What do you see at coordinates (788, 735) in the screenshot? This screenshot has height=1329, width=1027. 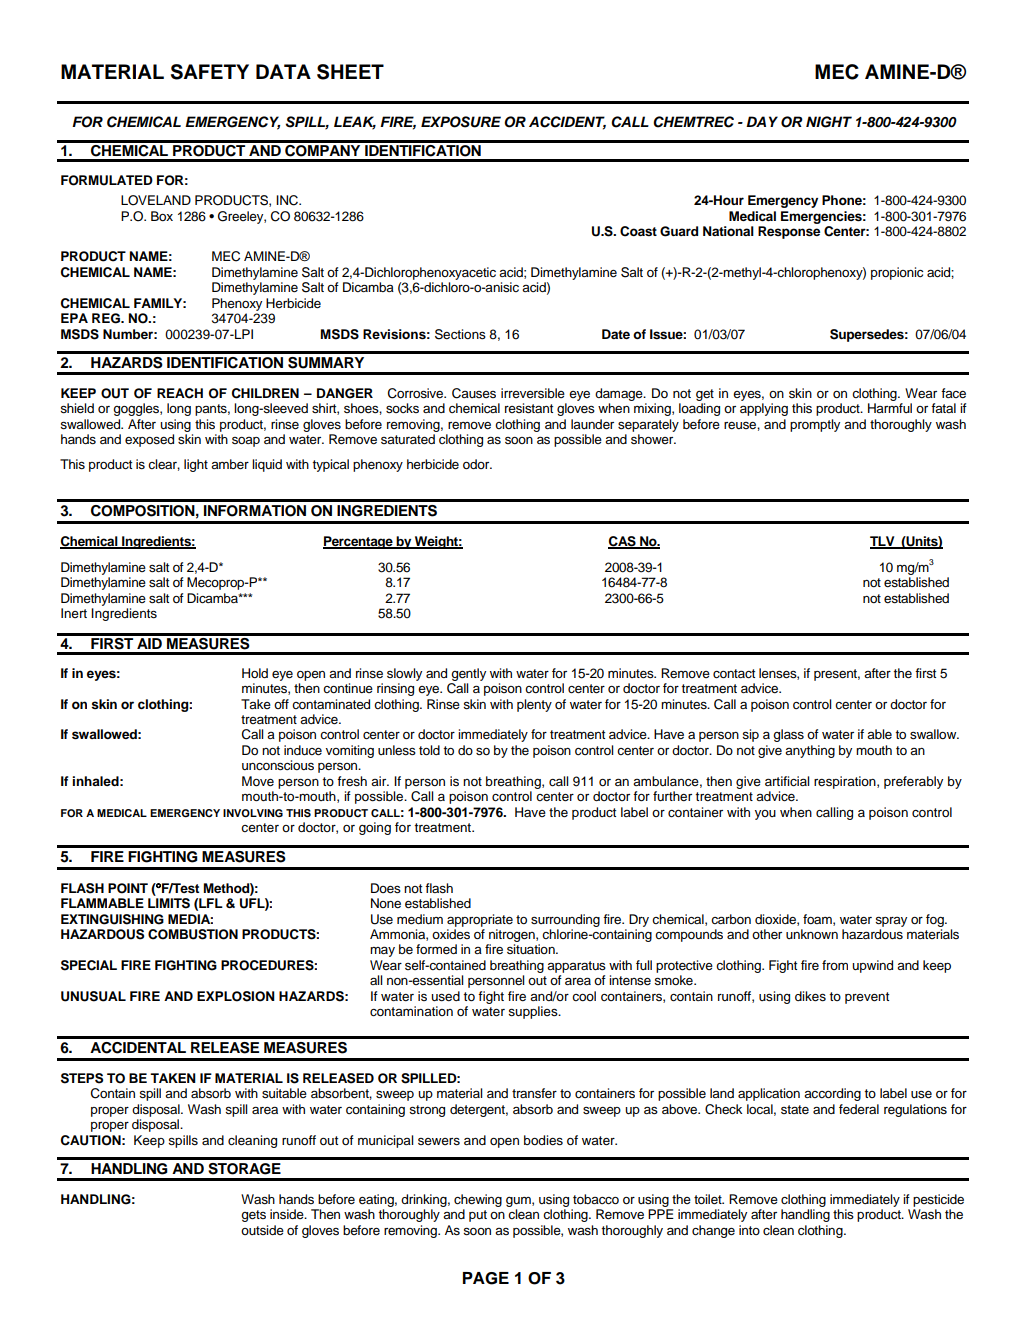 I see `glass` at bounding box center [788, 735].
